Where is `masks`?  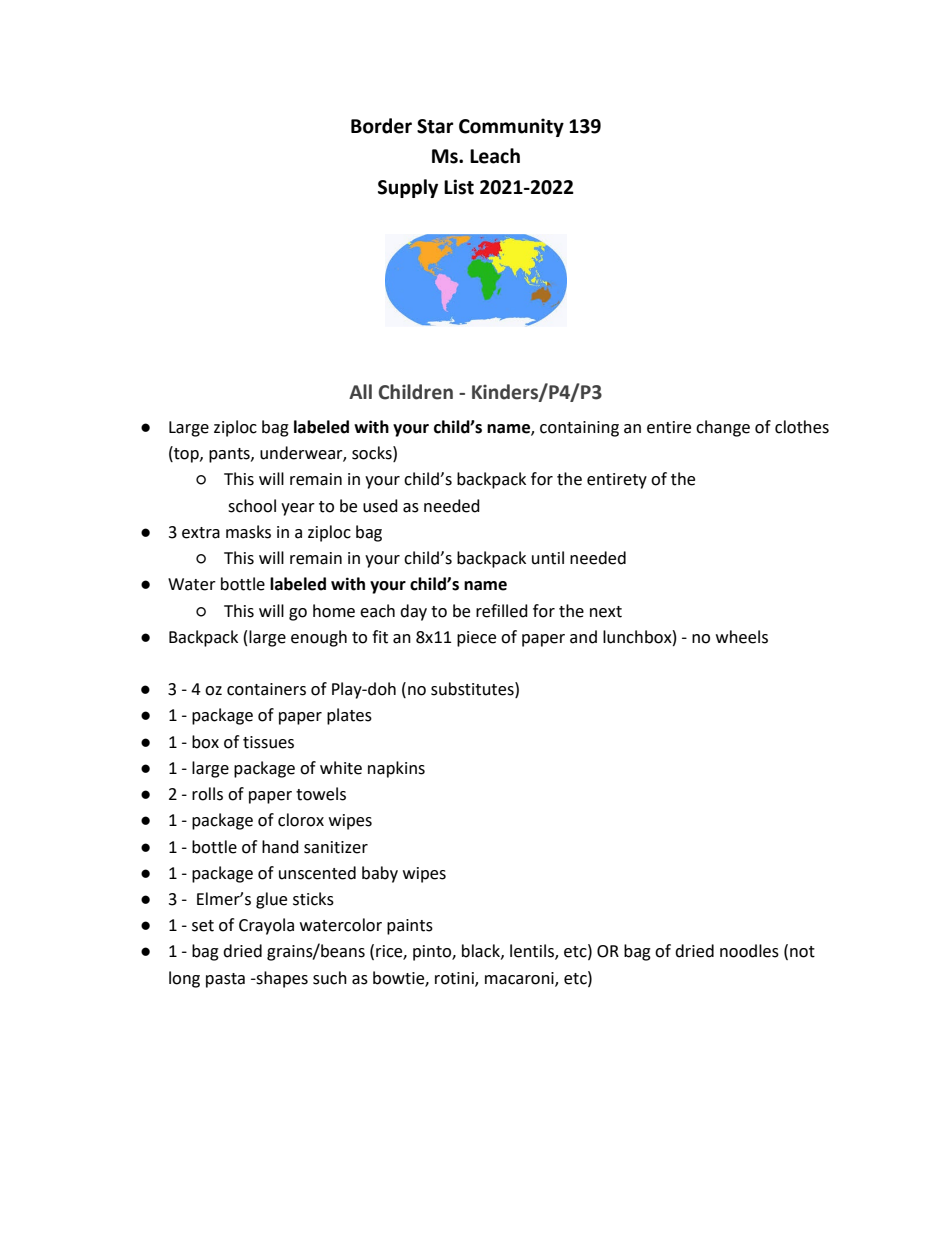
masks is located at coordinates (248, 532).
